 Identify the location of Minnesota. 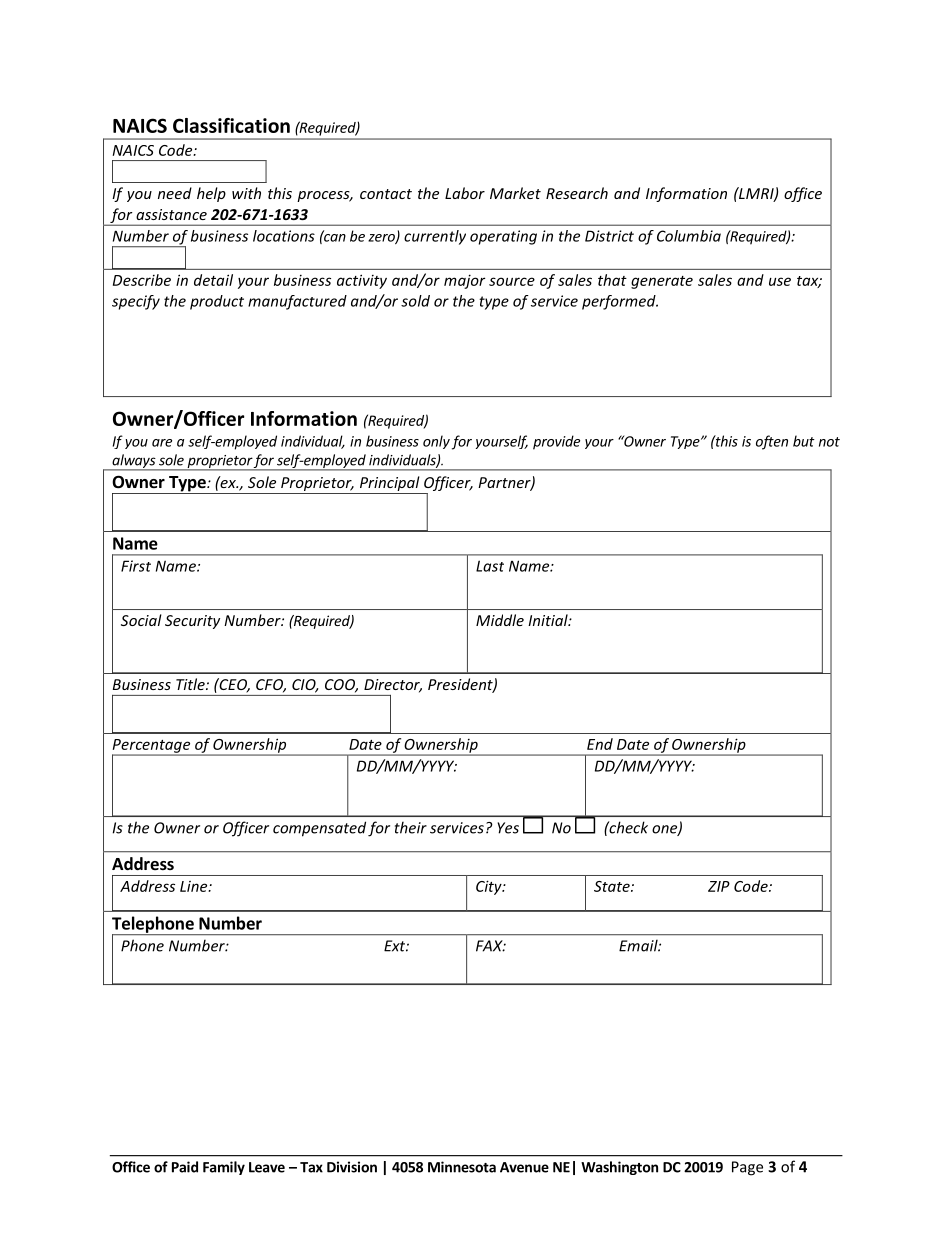
(462, 1167).
